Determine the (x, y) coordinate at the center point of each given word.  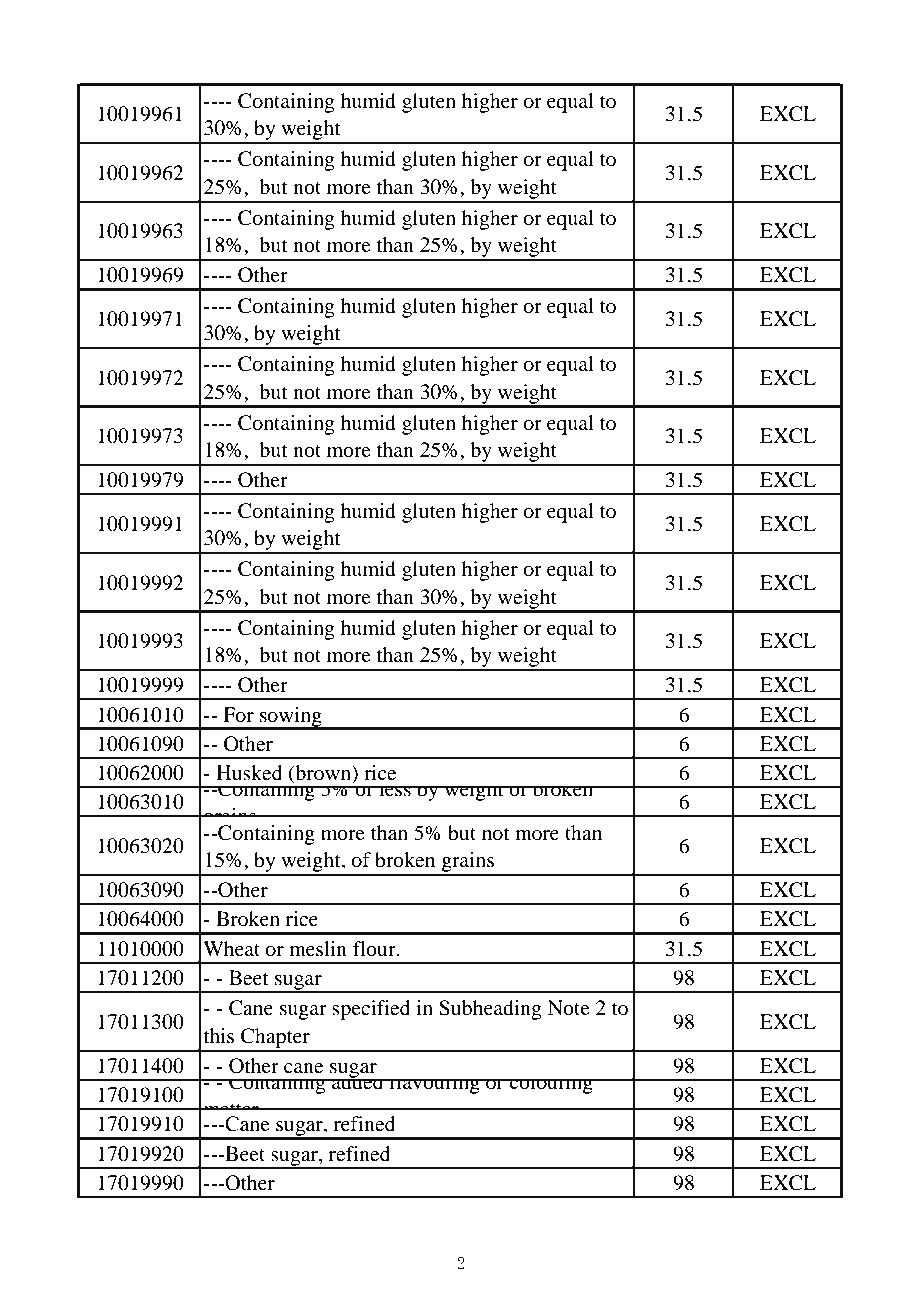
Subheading (490, 1010)
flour (375, 949)
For (238, 715)
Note (569, 1008)
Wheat (231, 949)
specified (371, 1010)
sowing (291, 718)
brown (323, 774)
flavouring (434, 1086)
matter (231, 1111)
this (219, 1035)
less (395, 788)
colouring (551, 1086)
